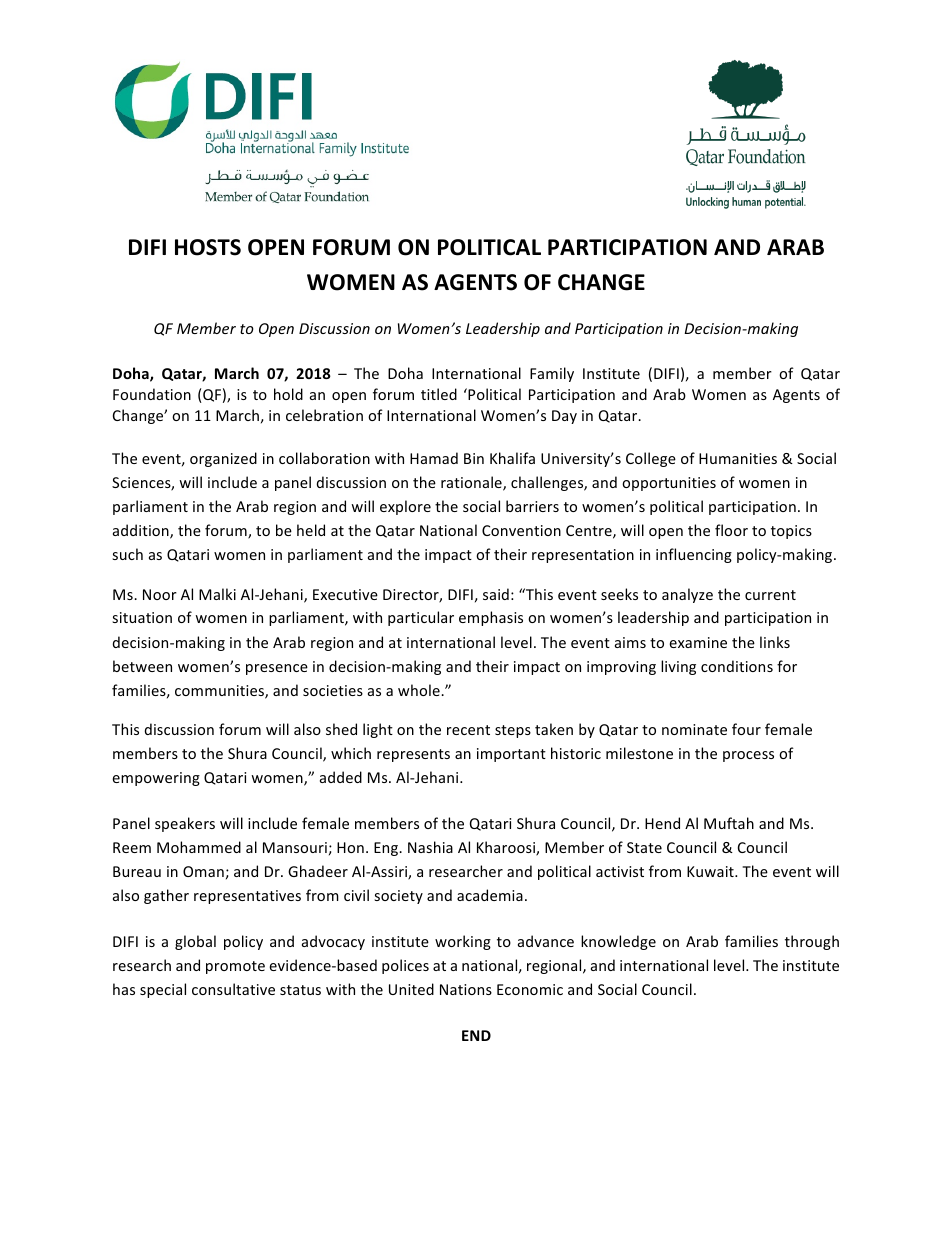  Describe the element at coordinates (235, 967) in the image. I see `promote` at that location.
